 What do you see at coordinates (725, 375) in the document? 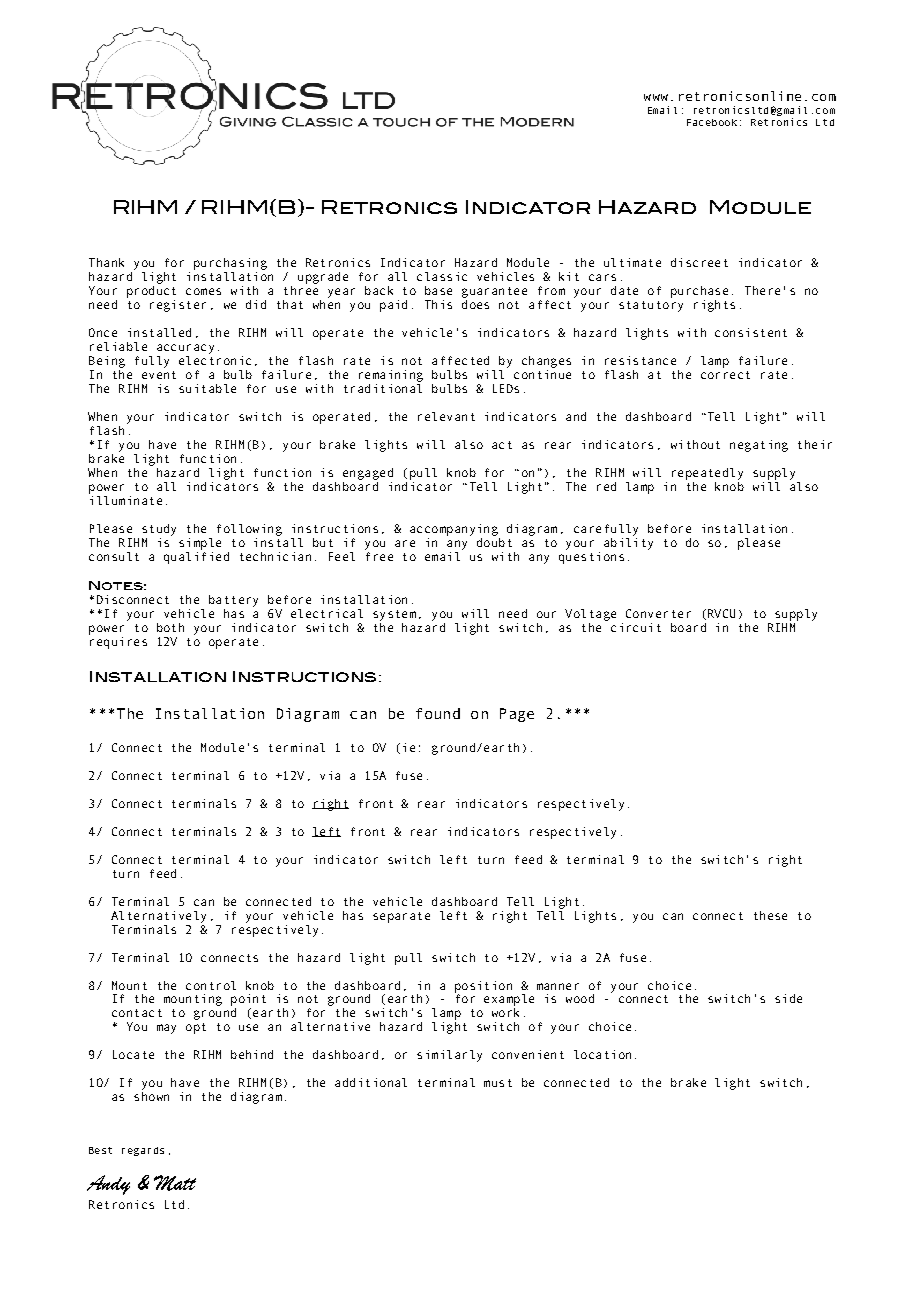
I see `correct` at bounding box center [725, 375].
